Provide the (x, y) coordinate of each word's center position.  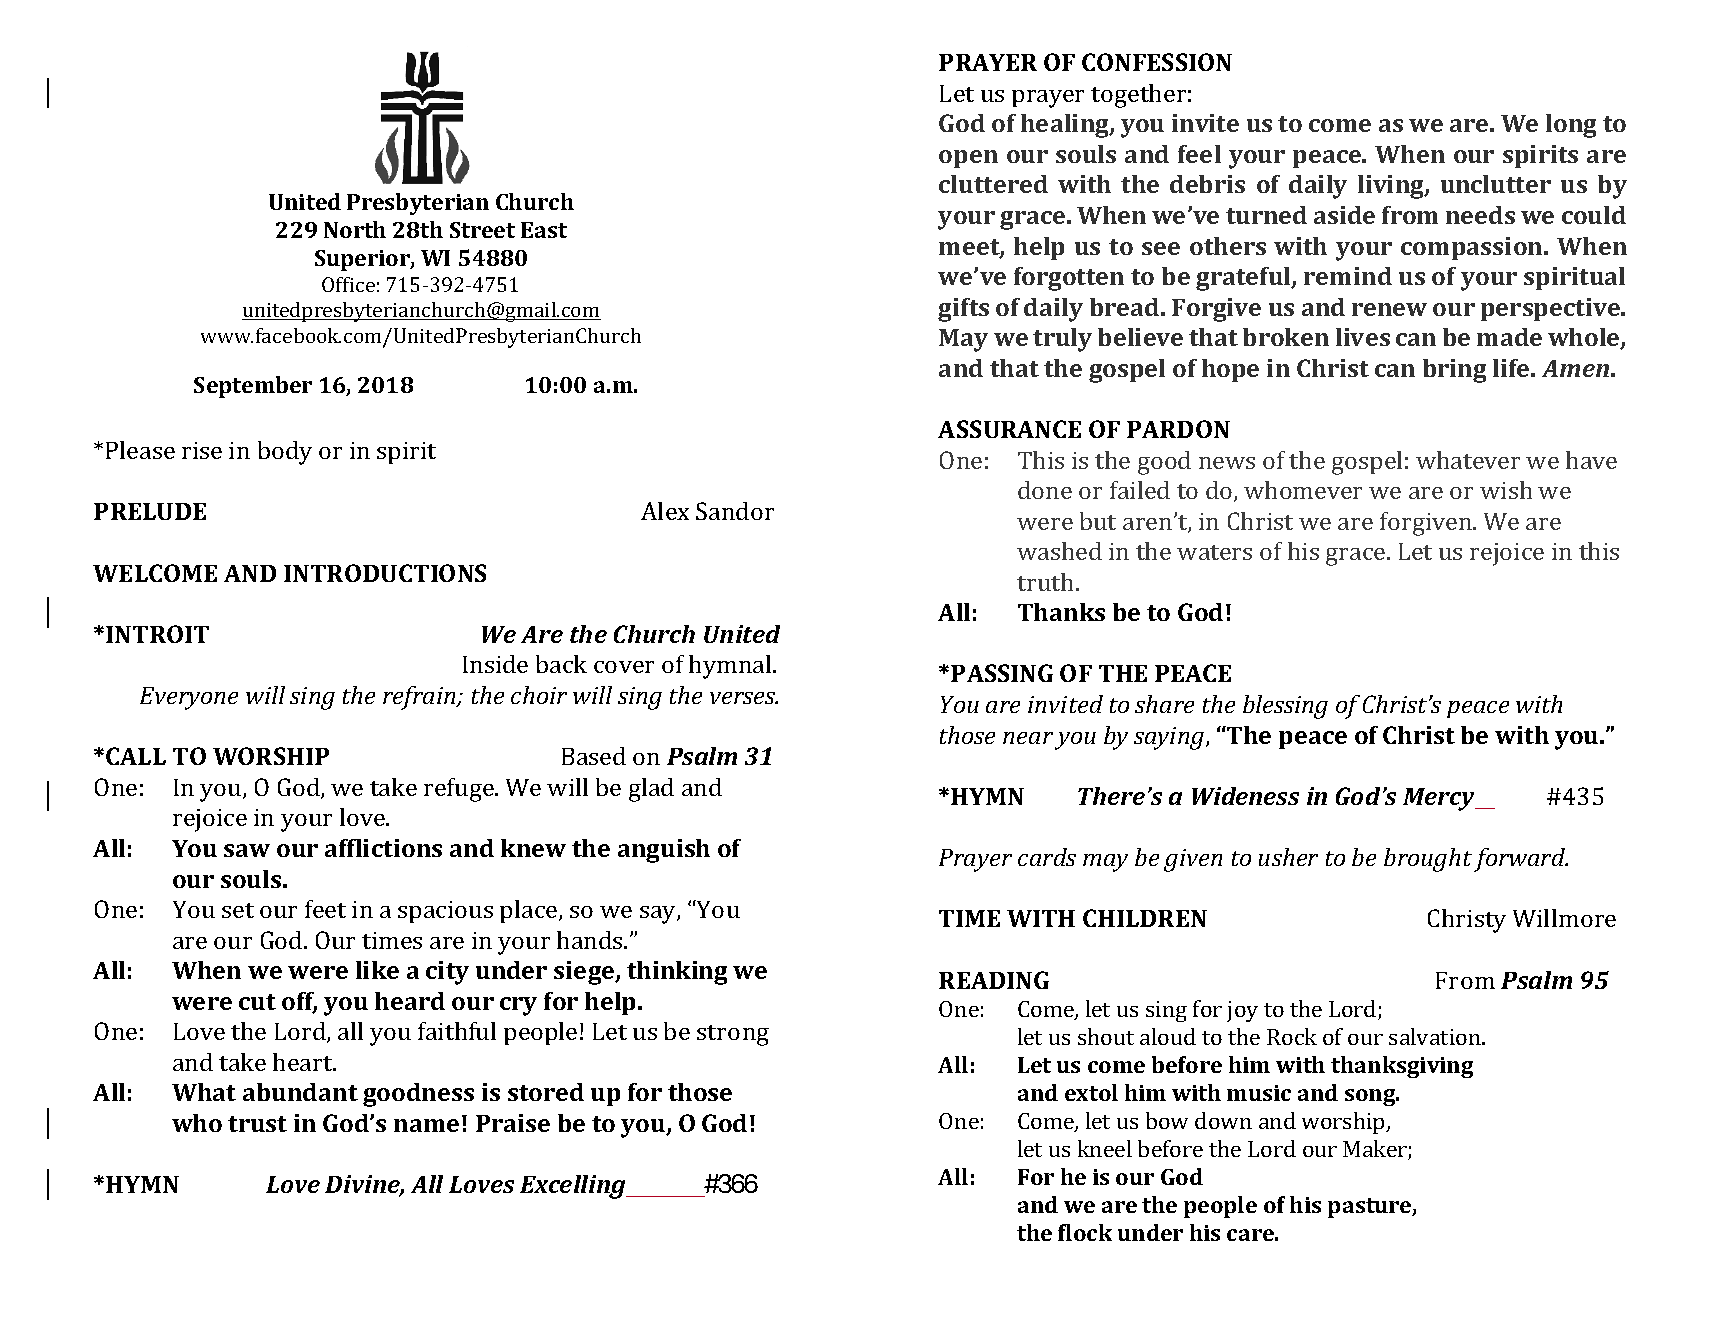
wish (1506, 490)
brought (1428, 860)
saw (247, 850)
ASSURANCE (1009, 429)
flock (1085, 1232)
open (968, 159)
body (285, 453)
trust (257, 1124)
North (355, 229)
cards (1047, 857)
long (1571, 126)
